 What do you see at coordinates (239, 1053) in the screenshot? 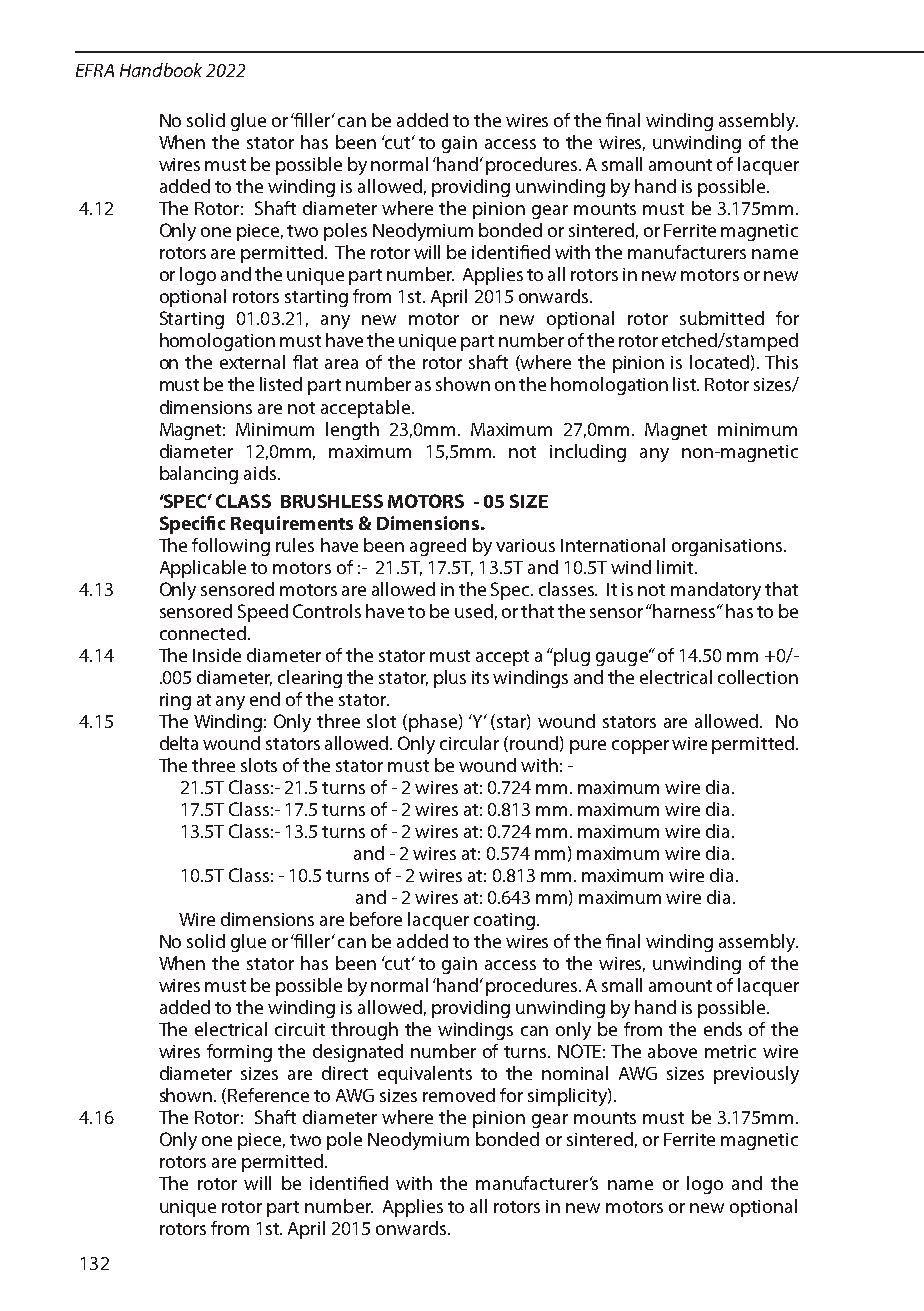
I see `forming` at bounding box center [239, 1053].
